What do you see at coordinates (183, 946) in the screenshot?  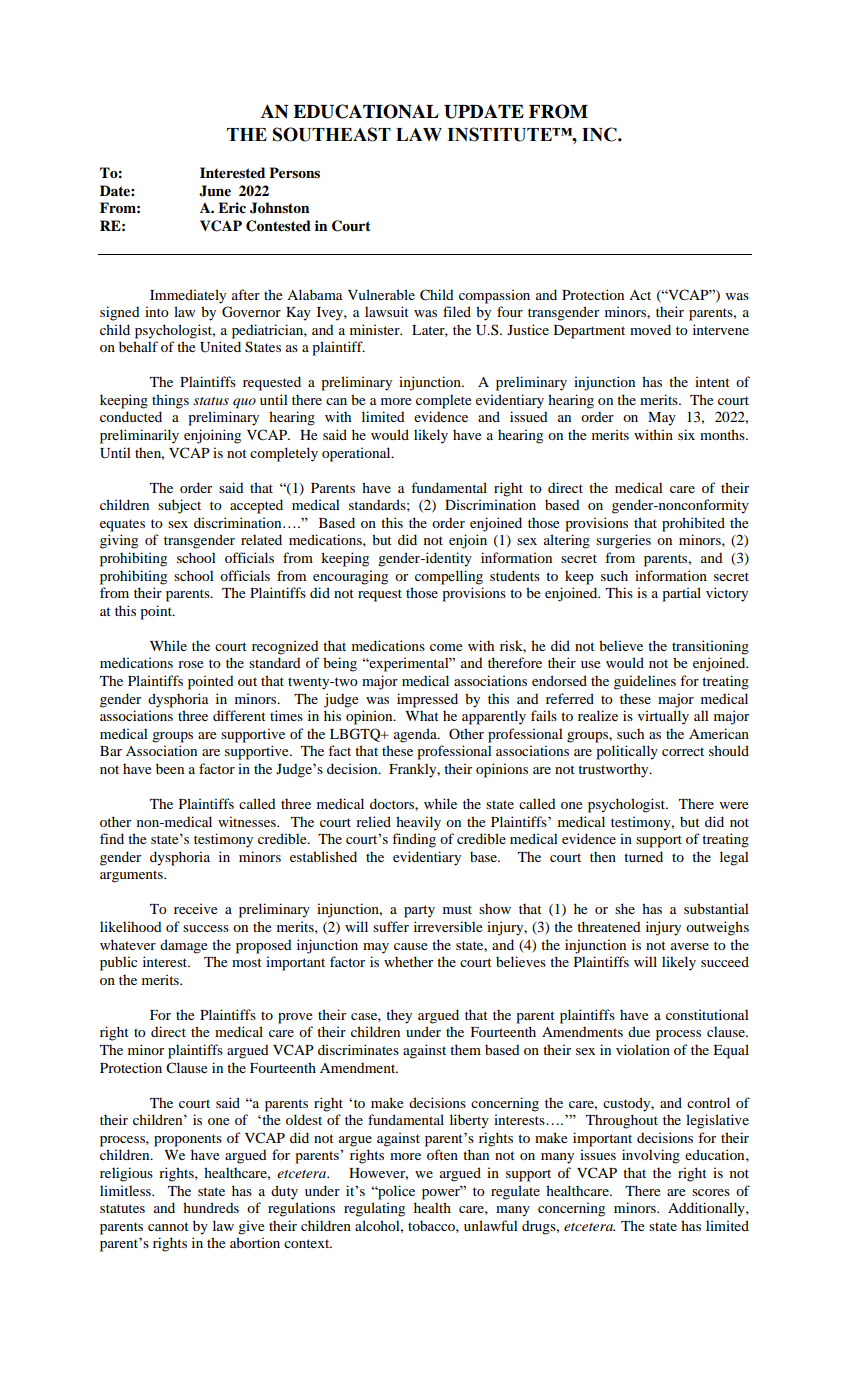 I see `damage` at bounding box center [183, 946].
